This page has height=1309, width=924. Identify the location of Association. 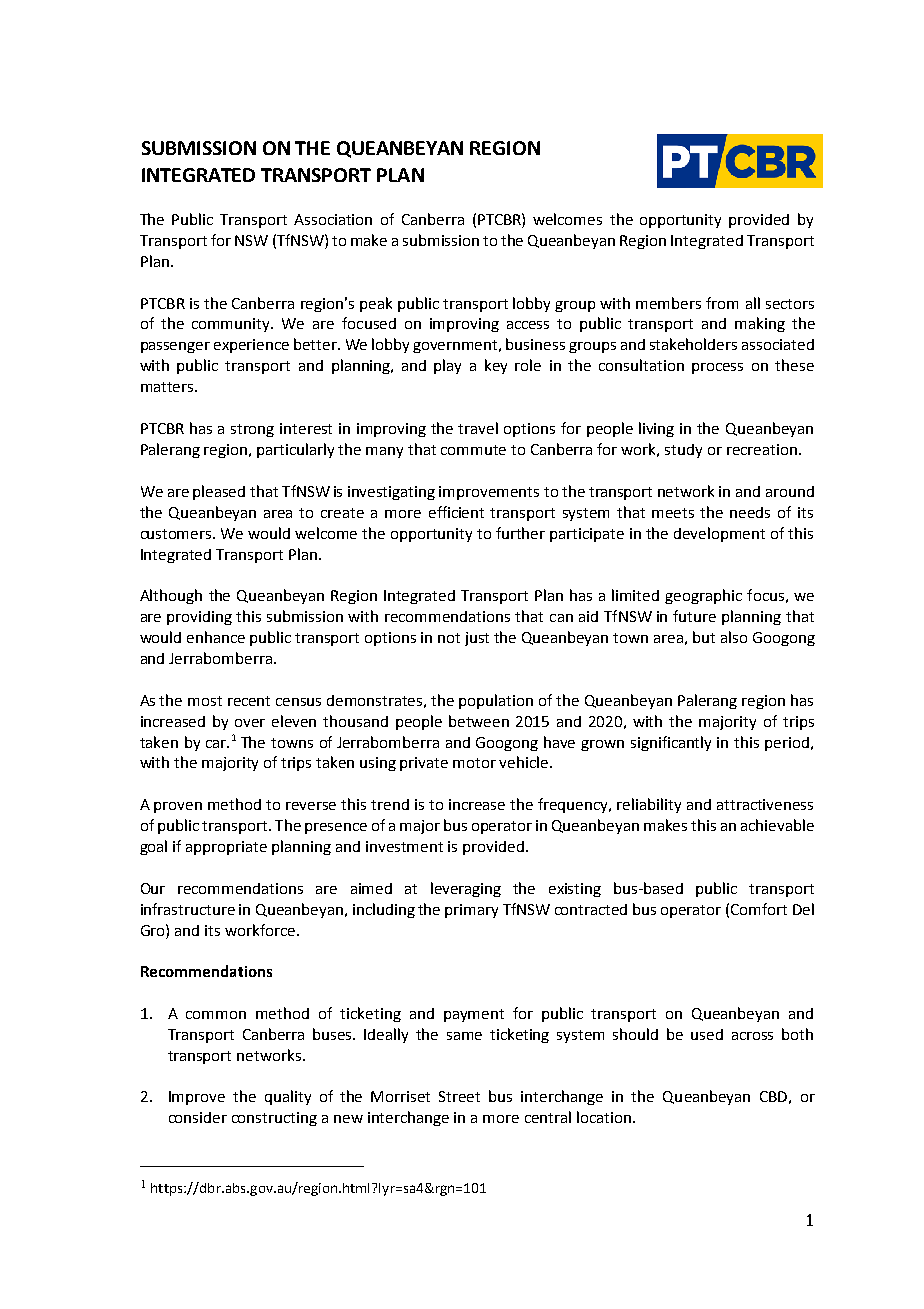
(333, 219).
